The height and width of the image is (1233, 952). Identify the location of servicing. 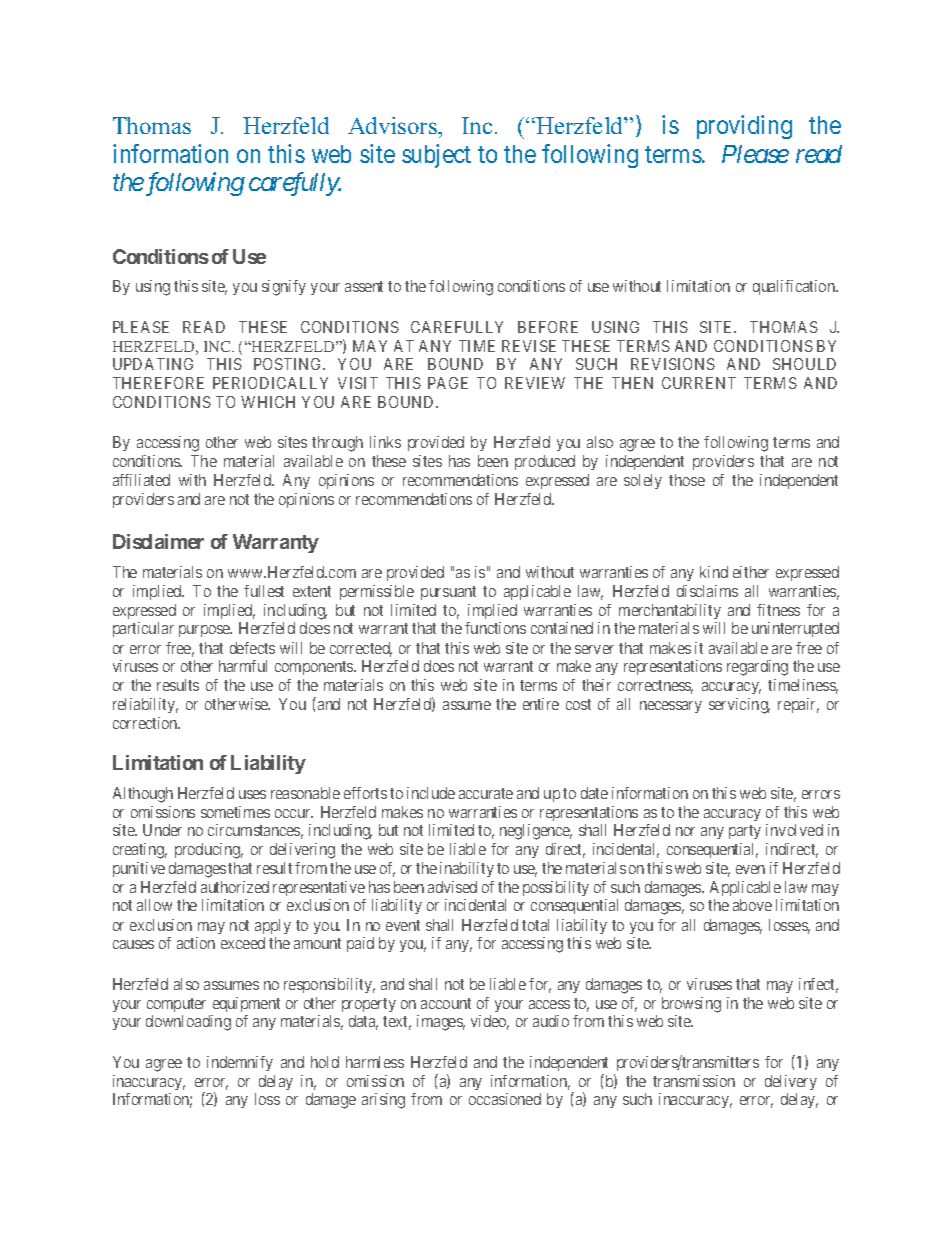
(739, 706).
